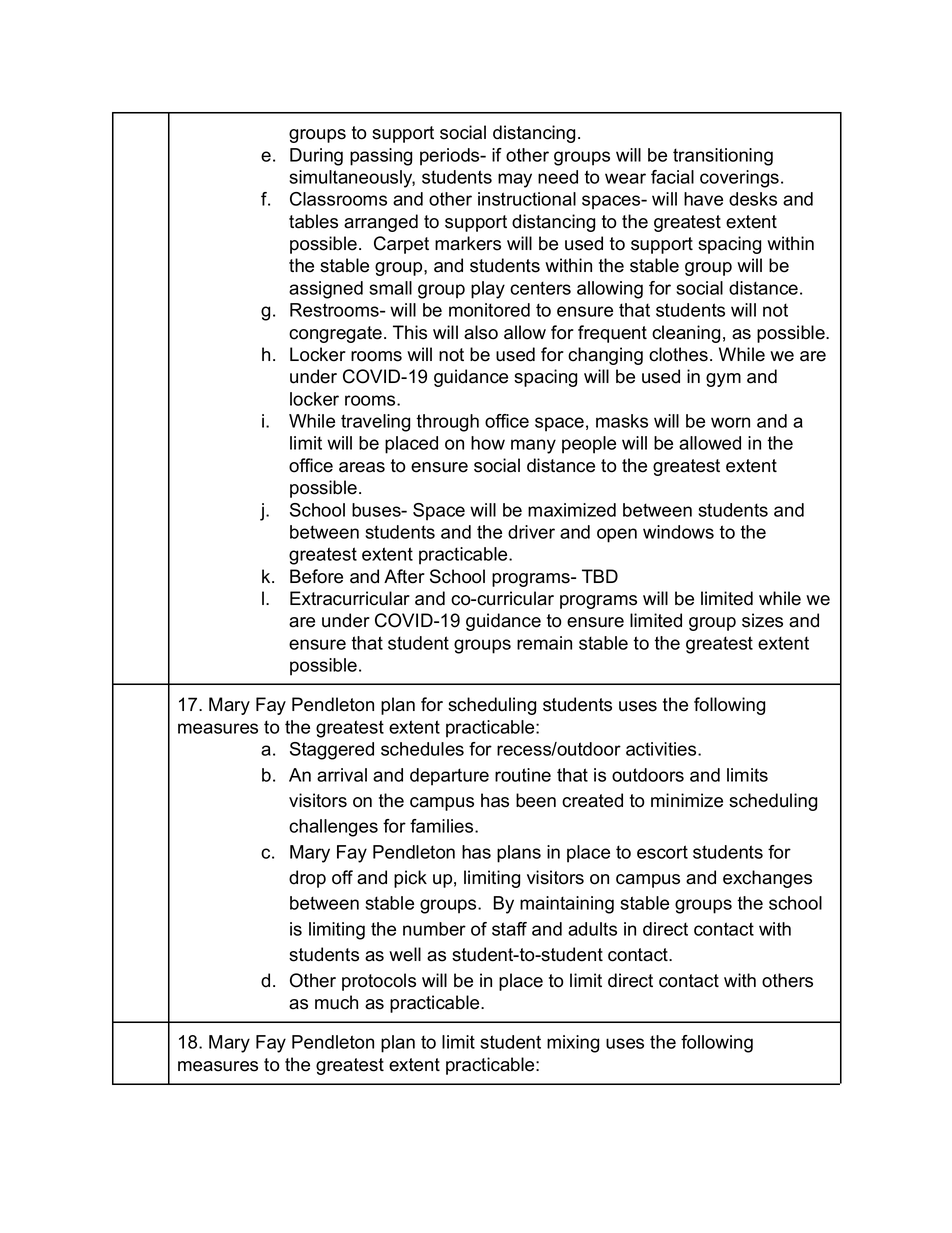 This page has width=952, height=1233. I want to click on much, so click(336, 1002).
